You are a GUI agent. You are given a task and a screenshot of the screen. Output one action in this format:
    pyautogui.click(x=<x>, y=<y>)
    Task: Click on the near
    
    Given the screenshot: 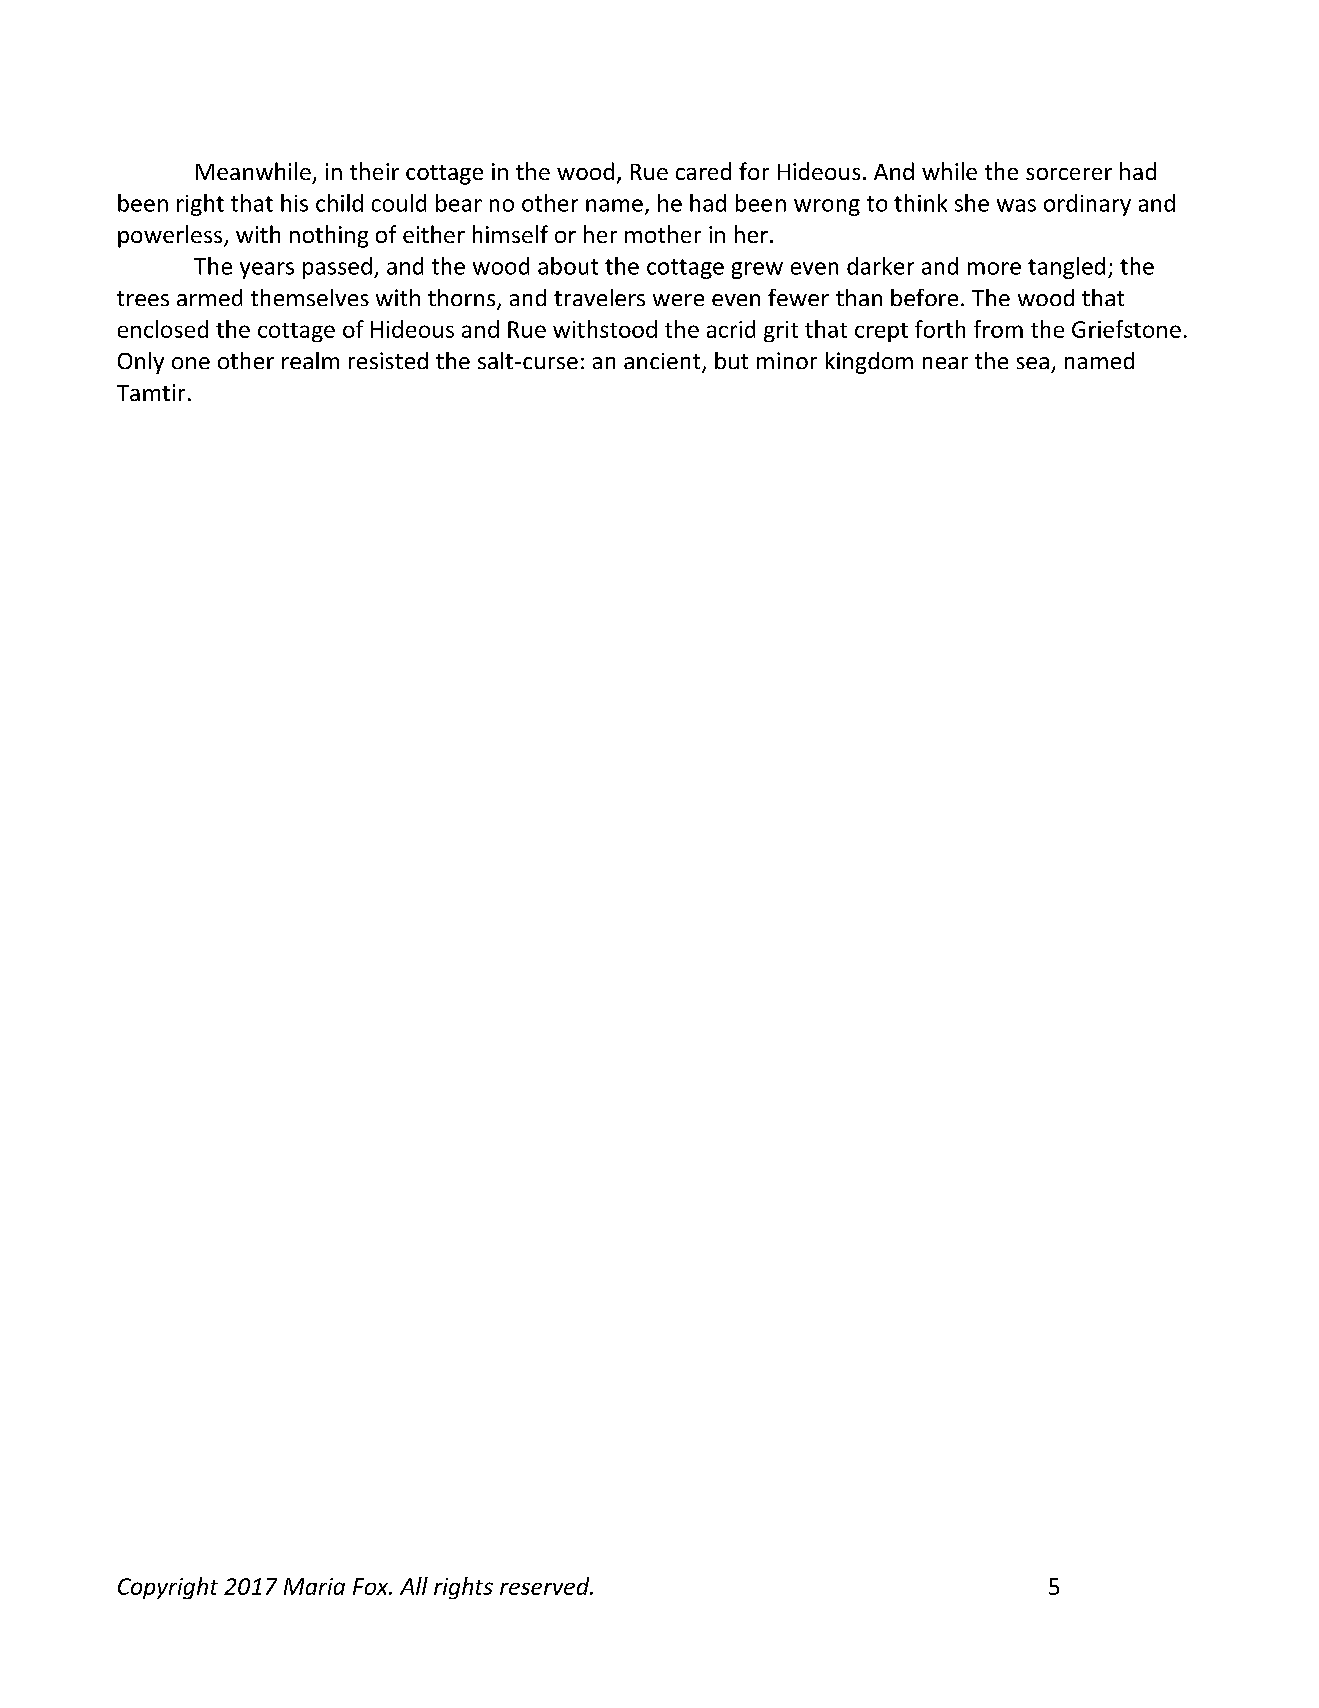 What is the action you would take?
    pyautogui.click(x=945, y=363)
